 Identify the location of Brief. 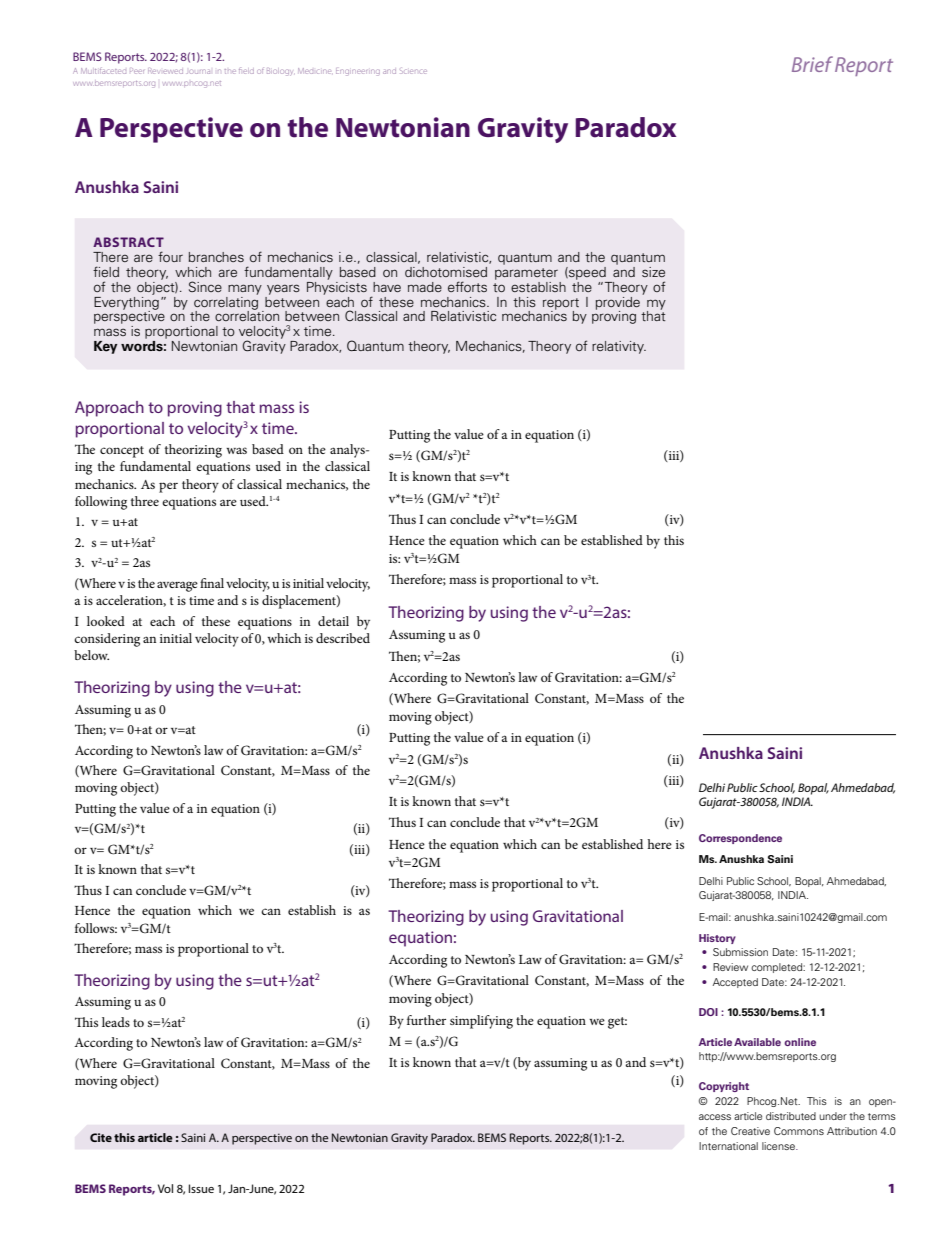
(812, 64).
